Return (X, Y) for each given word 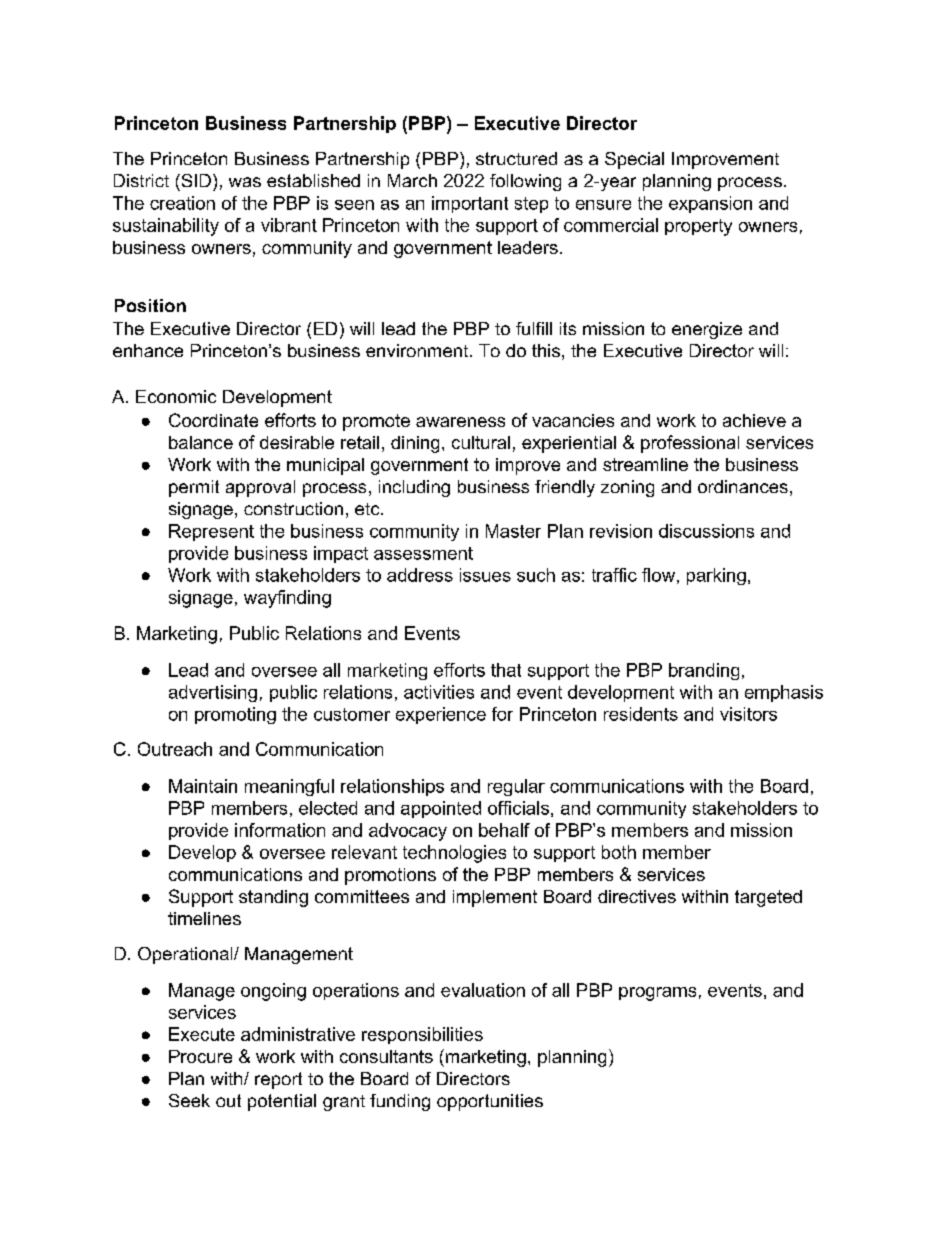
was (245, 182)
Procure (200, 1056)
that (506, 670)
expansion (710, 204)
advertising (213, 693)
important (470, 204)
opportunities (490, 1102)
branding (704, 671)
